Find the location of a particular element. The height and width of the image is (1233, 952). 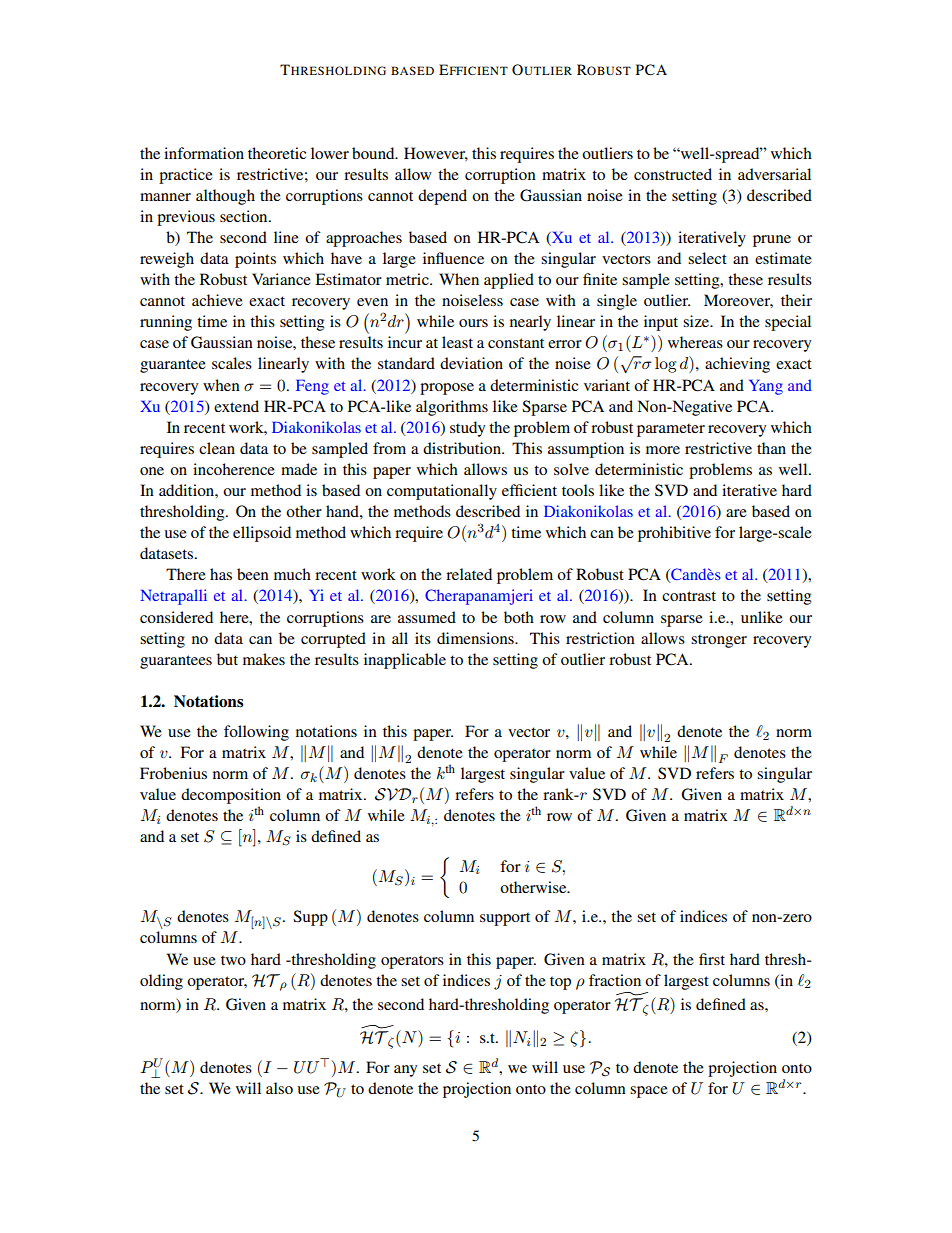

top is located at coordinates (560, 983).
